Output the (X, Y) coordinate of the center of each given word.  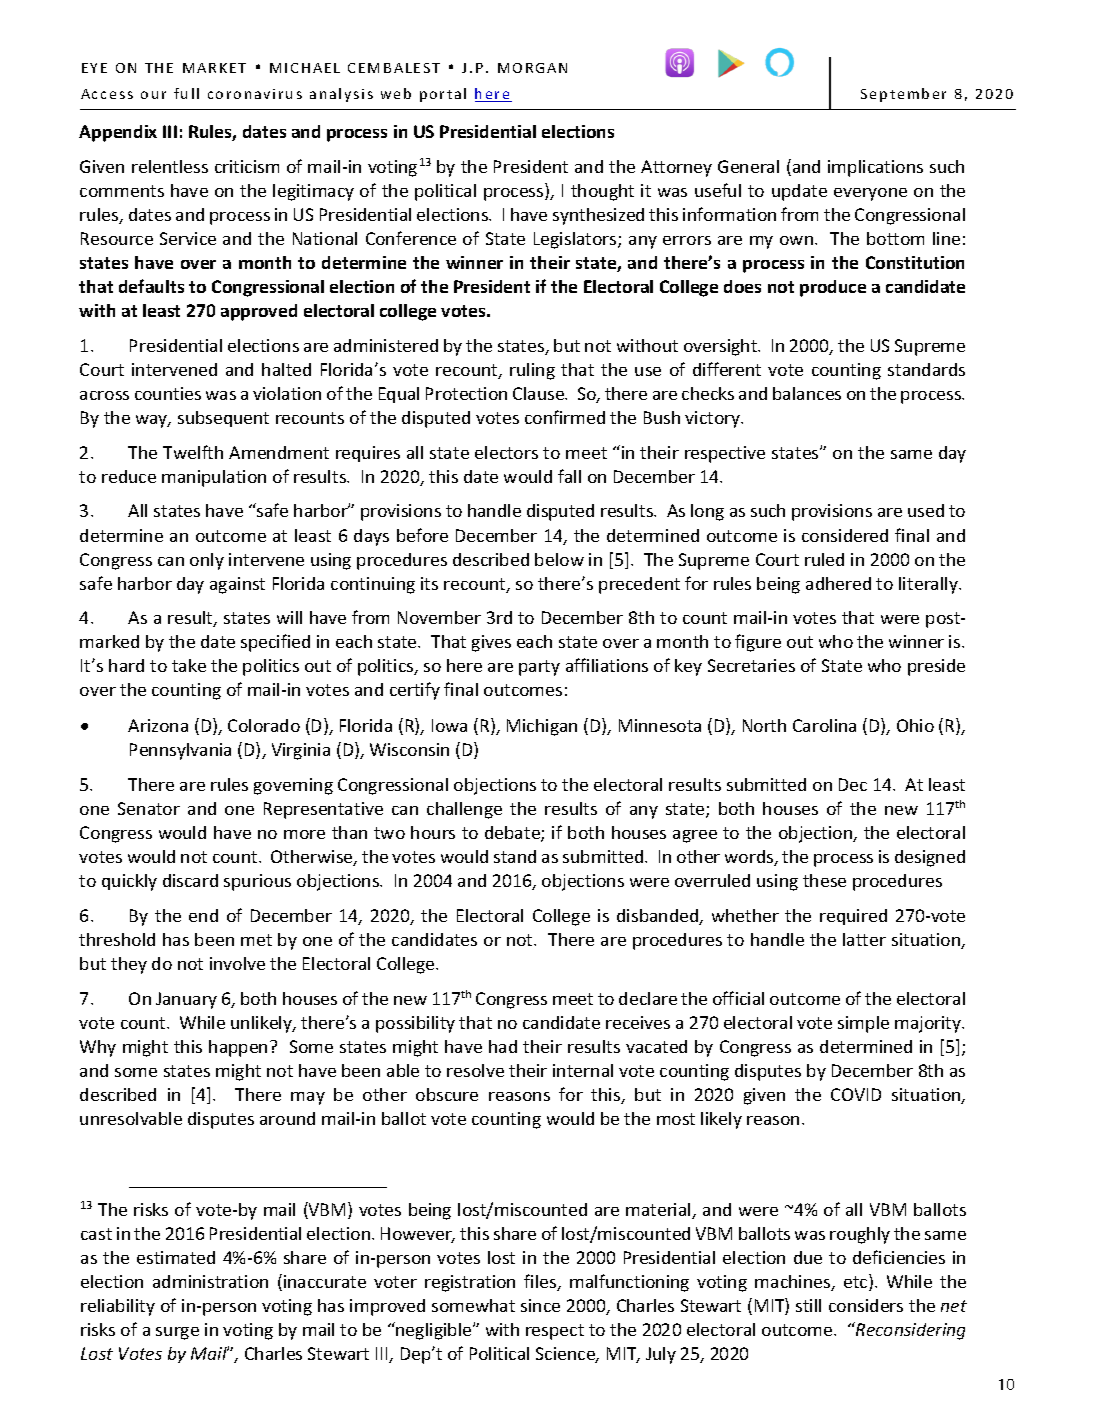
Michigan (542, 727)
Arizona (158, 725)
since (540, 1305)
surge (177, 1333)
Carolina (824, 725)
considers (866, 1305)
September (903, 95)
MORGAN (532, 68)
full (186, 93)
